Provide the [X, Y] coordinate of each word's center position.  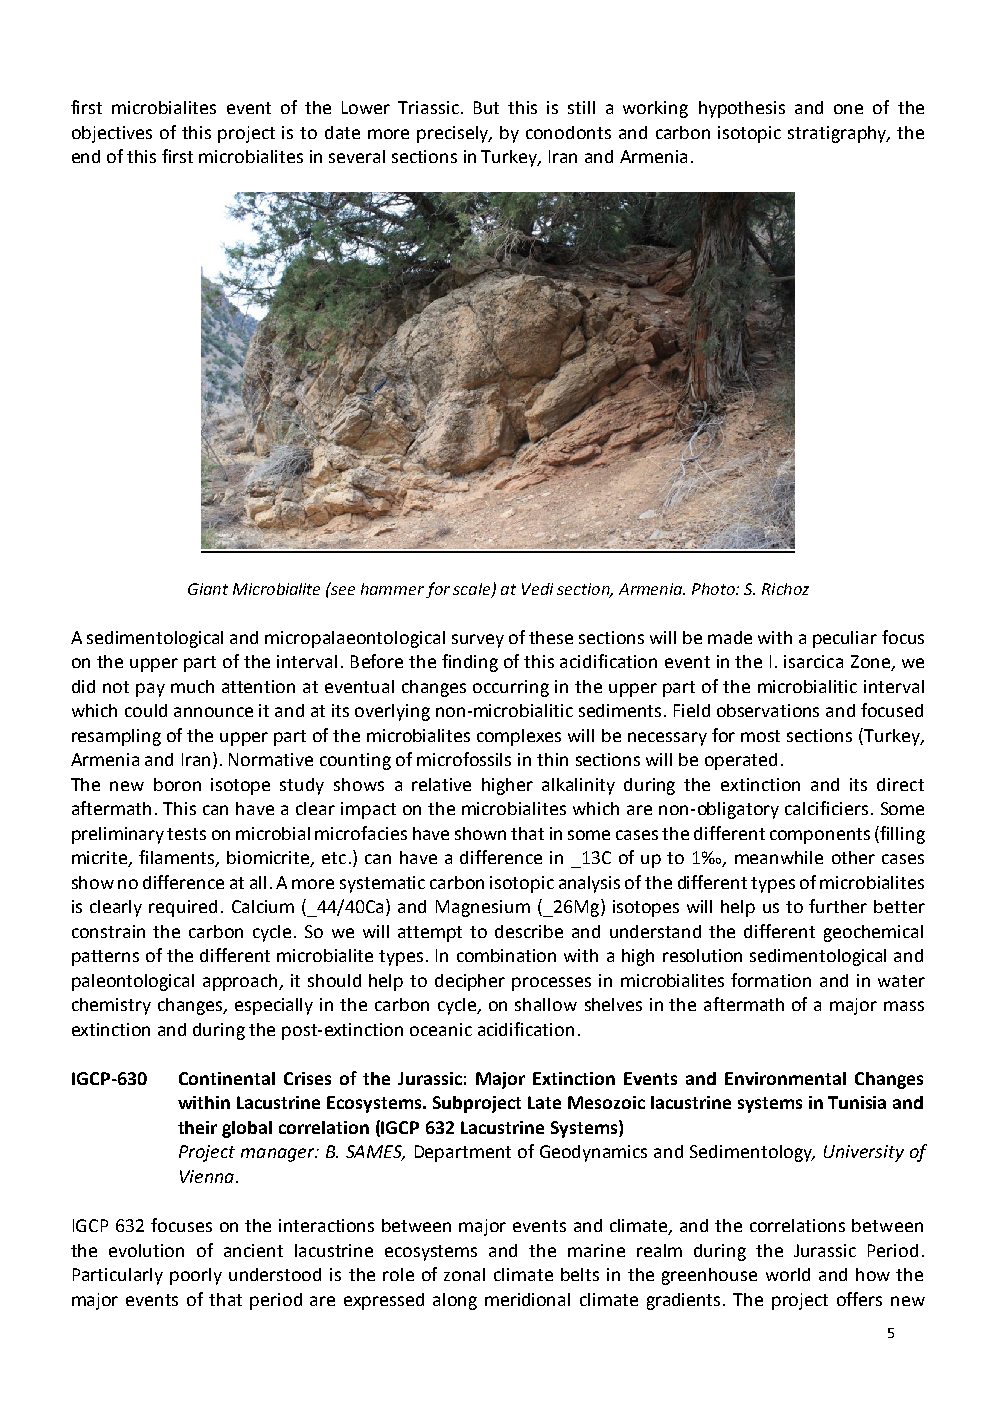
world [788, 1274]
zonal [464, 1274]
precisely [454, 134]
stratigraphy [838, 134]
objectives [112, 134]
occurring [511, 688]
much [192, 686]
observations [768, 710]
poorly [196, 1276]
